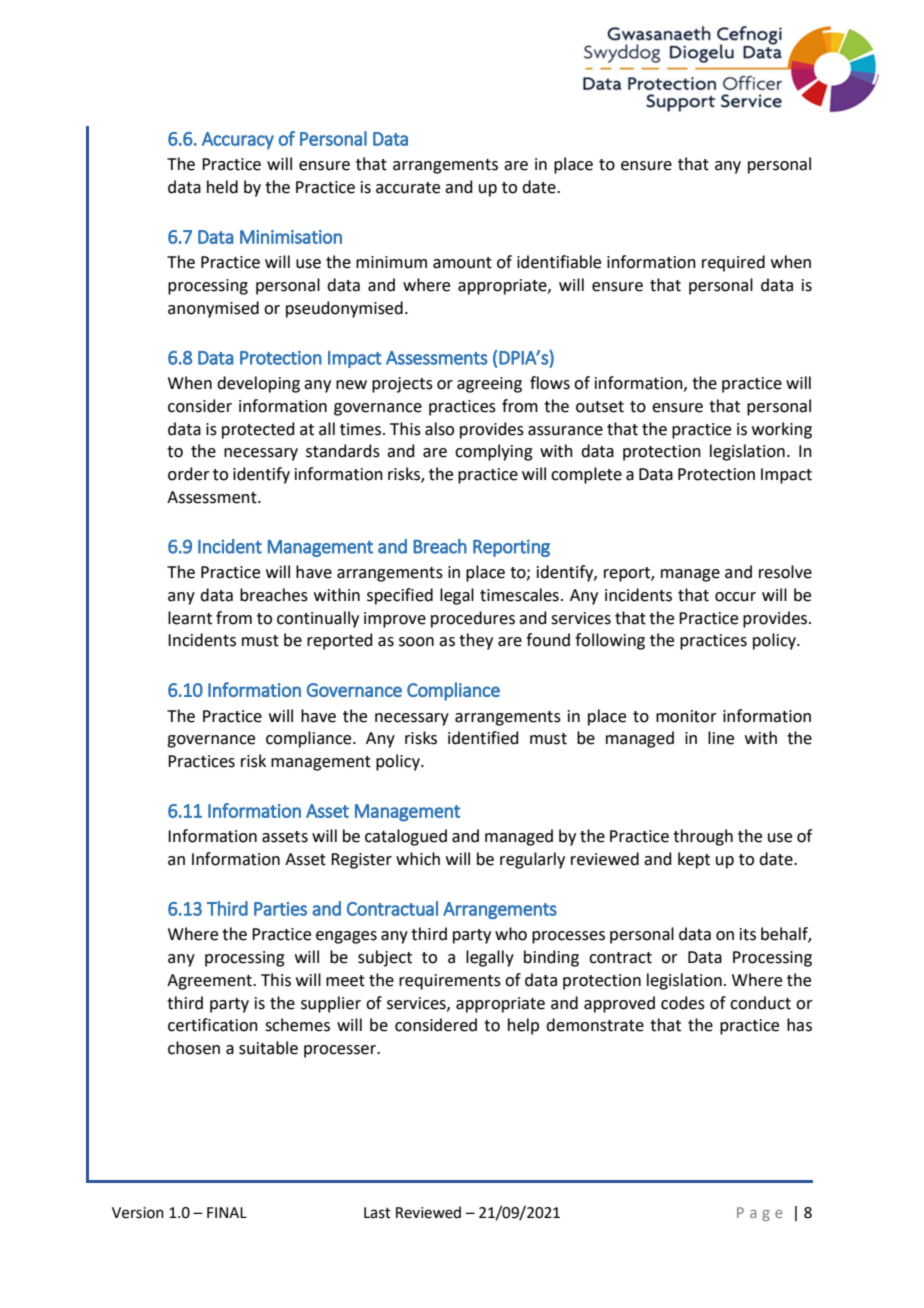 The height and width of the document is (1308, 924). I want to click on accurate, so click(408, 188).
